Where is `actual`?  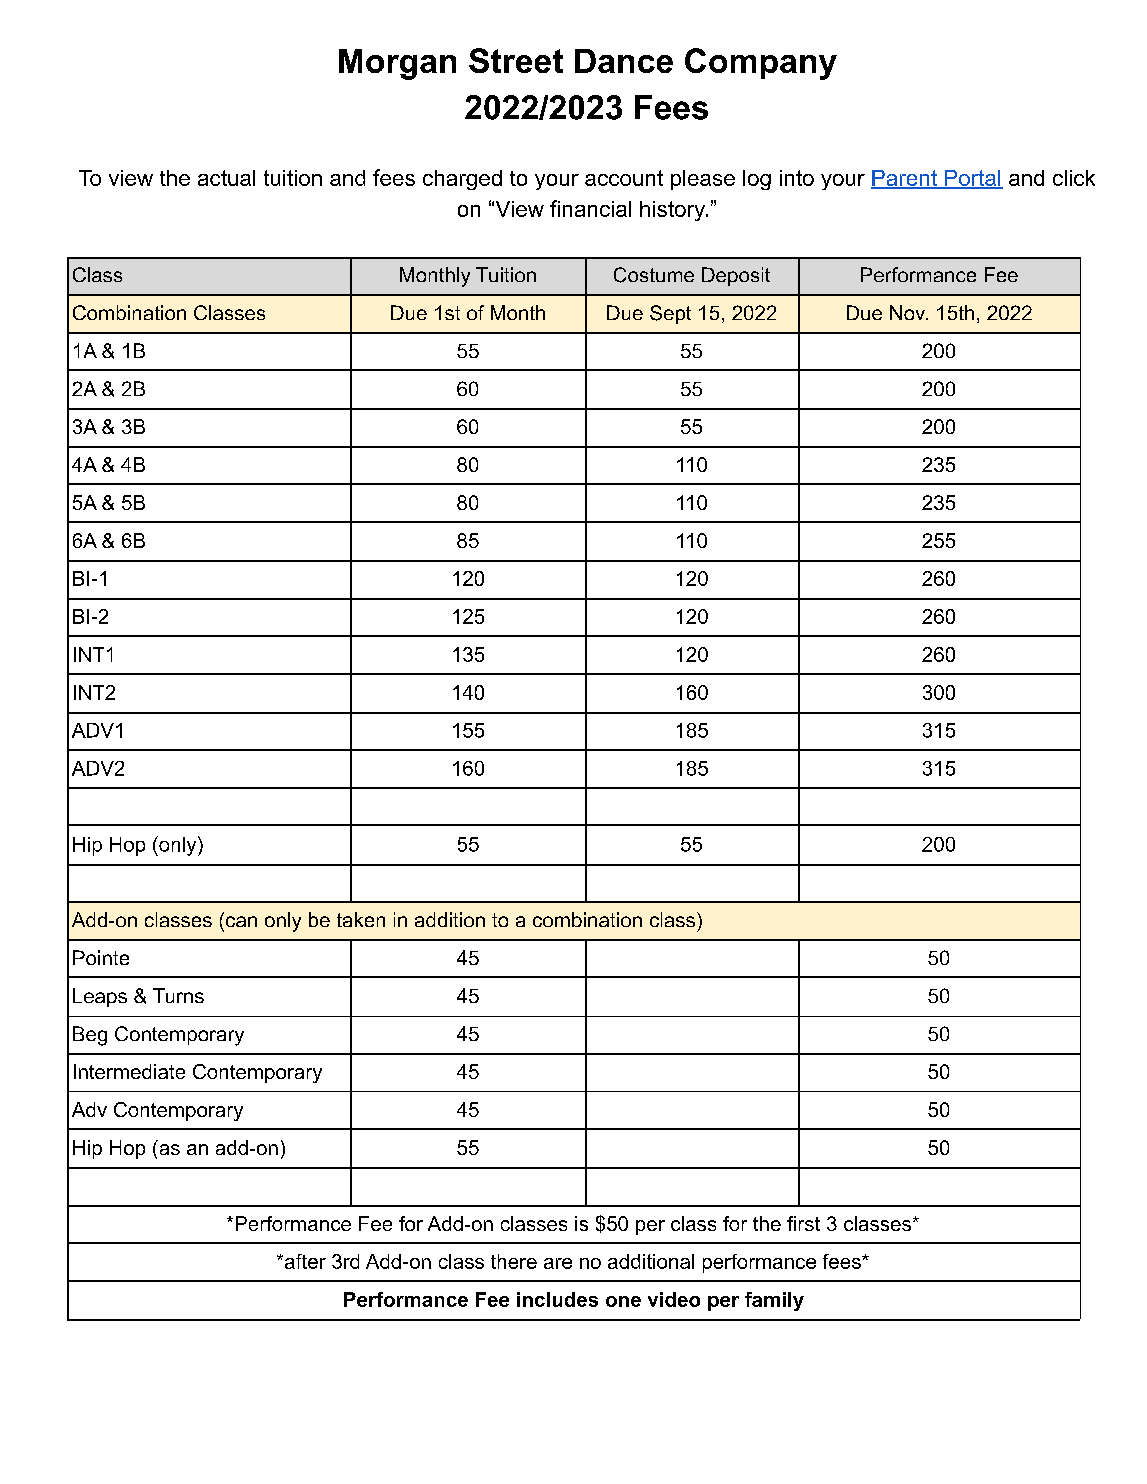 actual is located at coordinates (226, 178).
